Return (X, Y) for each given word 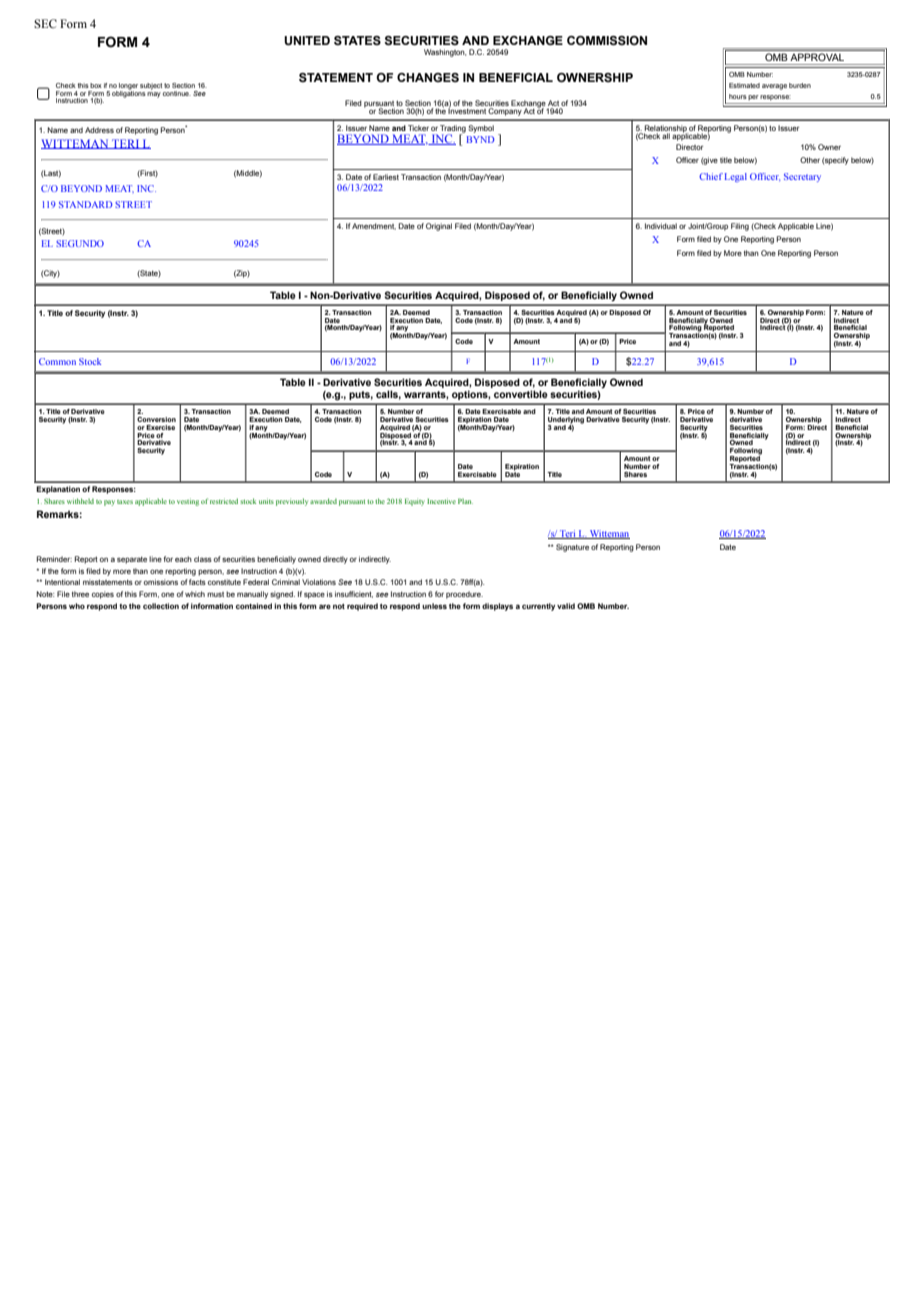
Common (57, 361)
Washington (445, 53)
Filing (740, 227)
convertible (521, 394)
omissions (161, 582)
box (96, 85)
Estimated (744, 85)
